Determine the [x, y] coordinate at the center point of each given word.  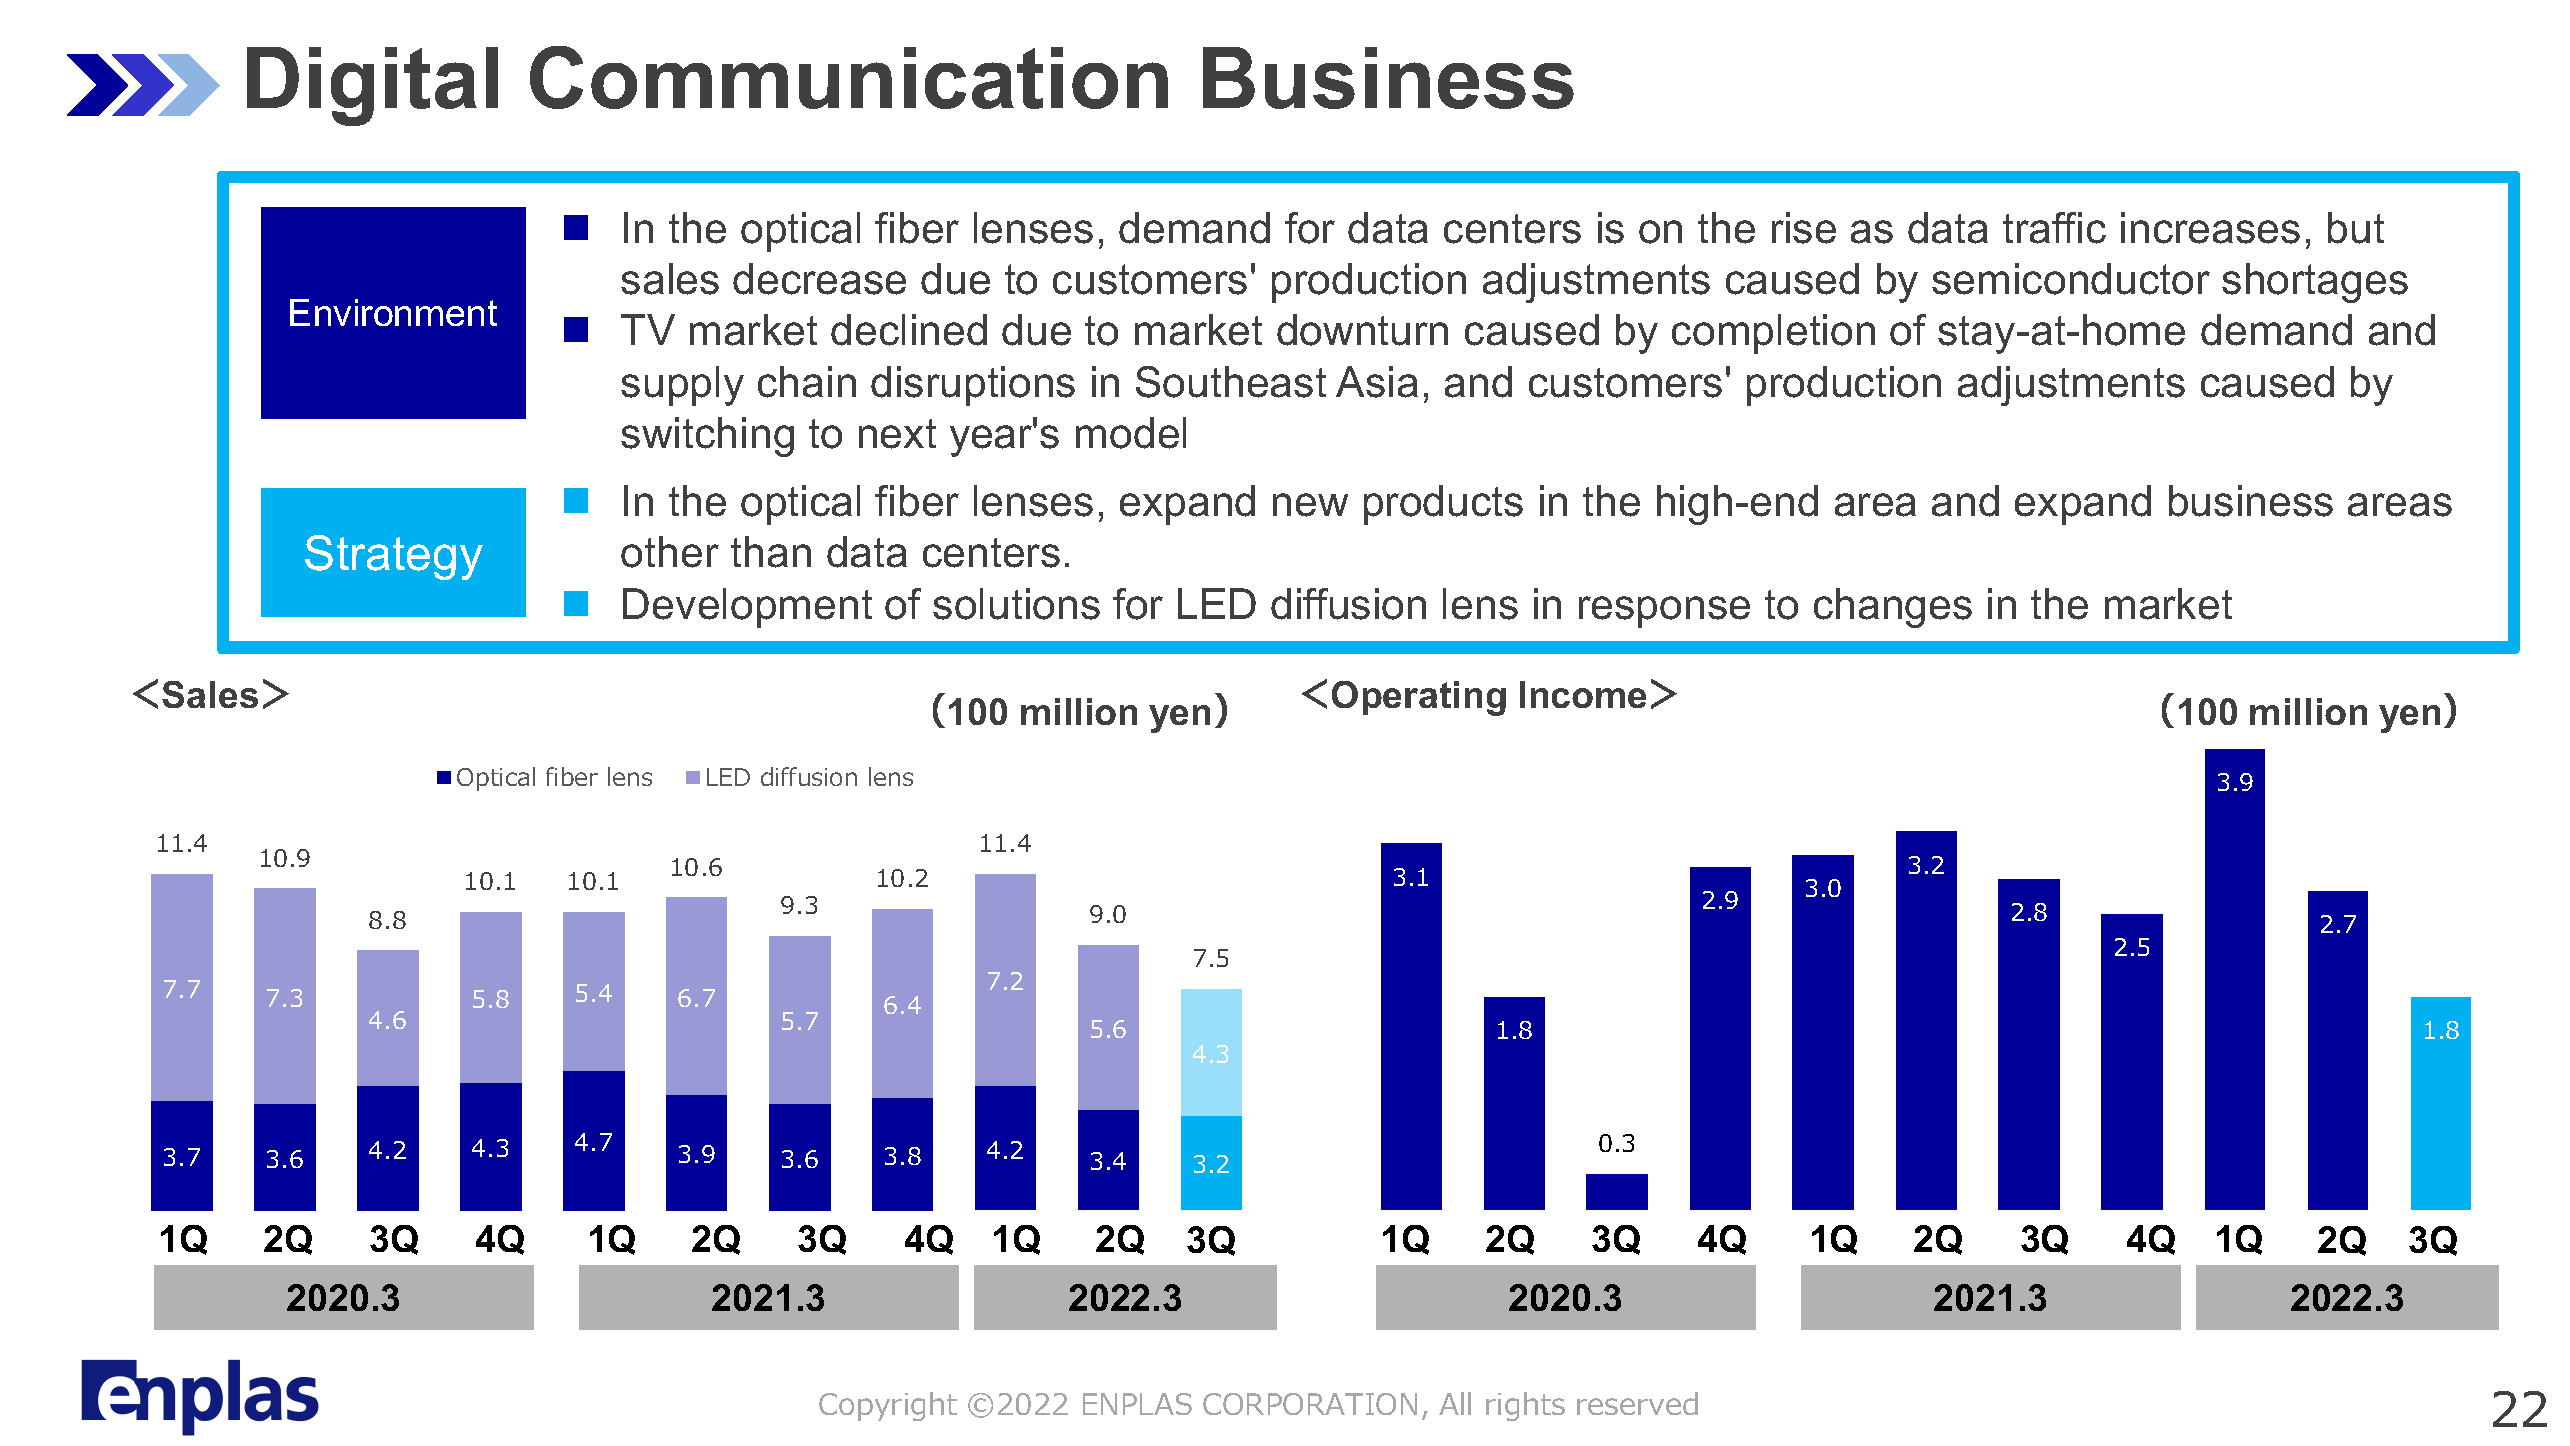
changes [1893, 608]
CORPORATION [1310, 1404]
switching [707, 437]
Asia [1377, 382]
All [1455, 1403]
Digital [372, 86]
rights [1525, 1406]
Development [747, 608]
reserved [1637, 1403]
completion [1773, 334]
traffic [2054, 228]
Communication [849, 77]
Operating [1419, 698]
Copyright [888, 1406]
